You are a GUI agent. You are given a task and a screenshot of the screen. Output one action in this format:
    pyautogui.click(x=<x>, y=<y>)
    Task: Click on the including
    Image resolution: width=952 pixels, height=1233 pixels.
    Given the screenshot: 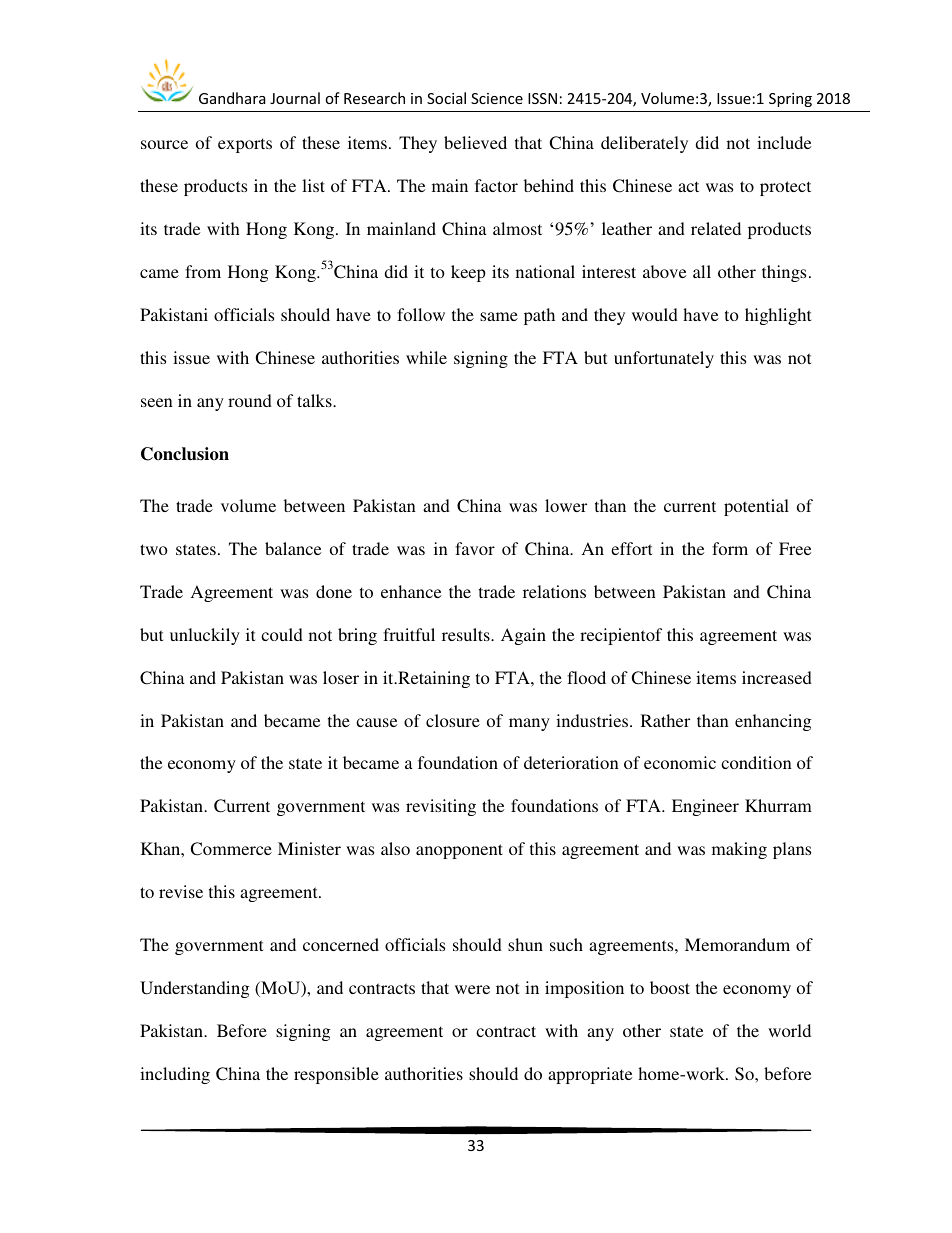 What is the action you would take?
    pyautogui.click(x=175, y=1075)
